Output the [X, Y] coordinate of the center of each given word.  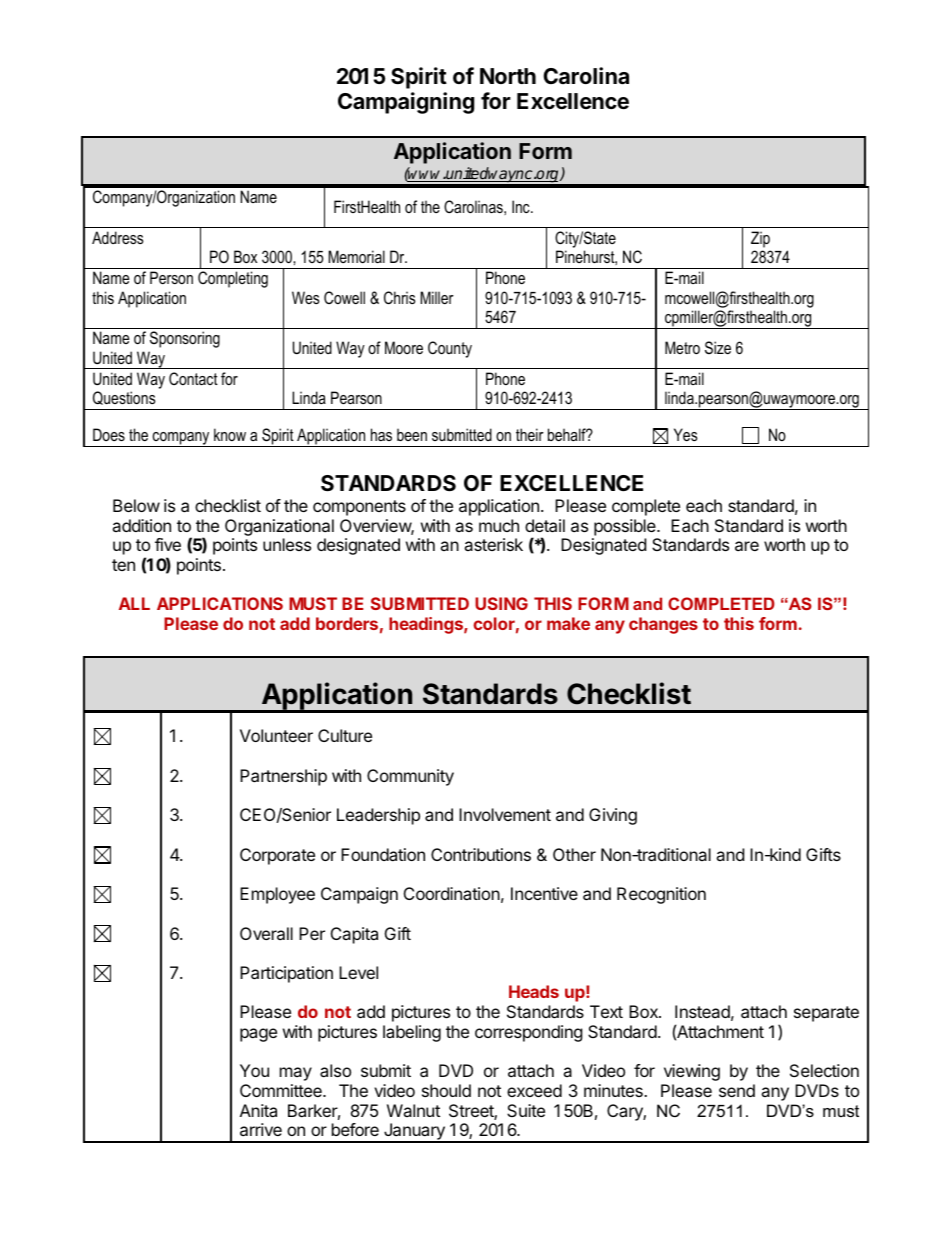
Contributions [481, 854]
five [168, 544]
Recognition [661, 895]
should [446, 1090]
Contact [193, 378]
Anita [258, 1110]
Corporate [277, 856]
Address [118, 237]
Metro [682, 347]
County [450, 349]
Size [718, 347]
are [747, 546]
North [508, 76]
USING [501, 603]
